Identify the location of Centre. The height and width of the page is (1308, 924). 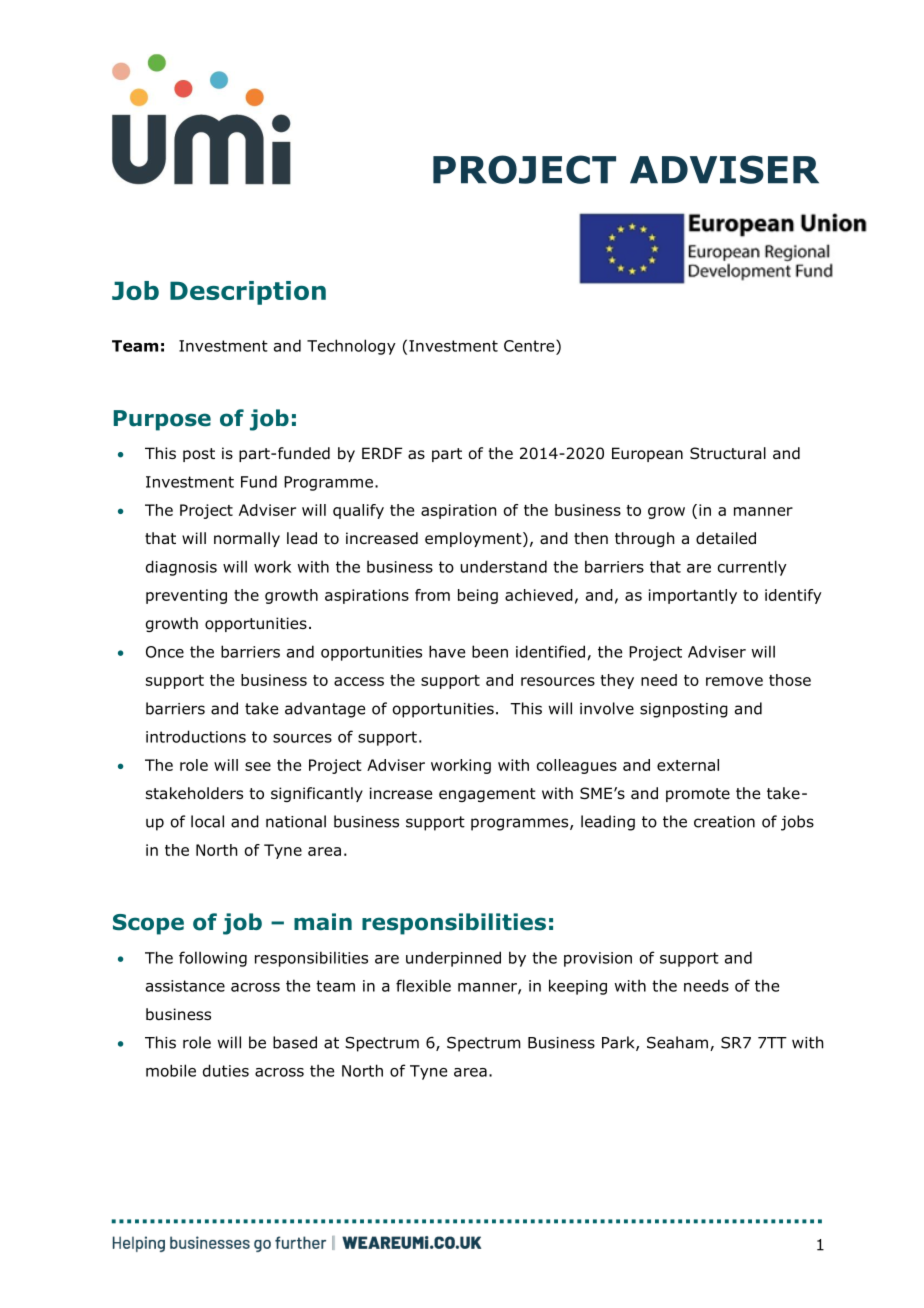
(530, 345).
